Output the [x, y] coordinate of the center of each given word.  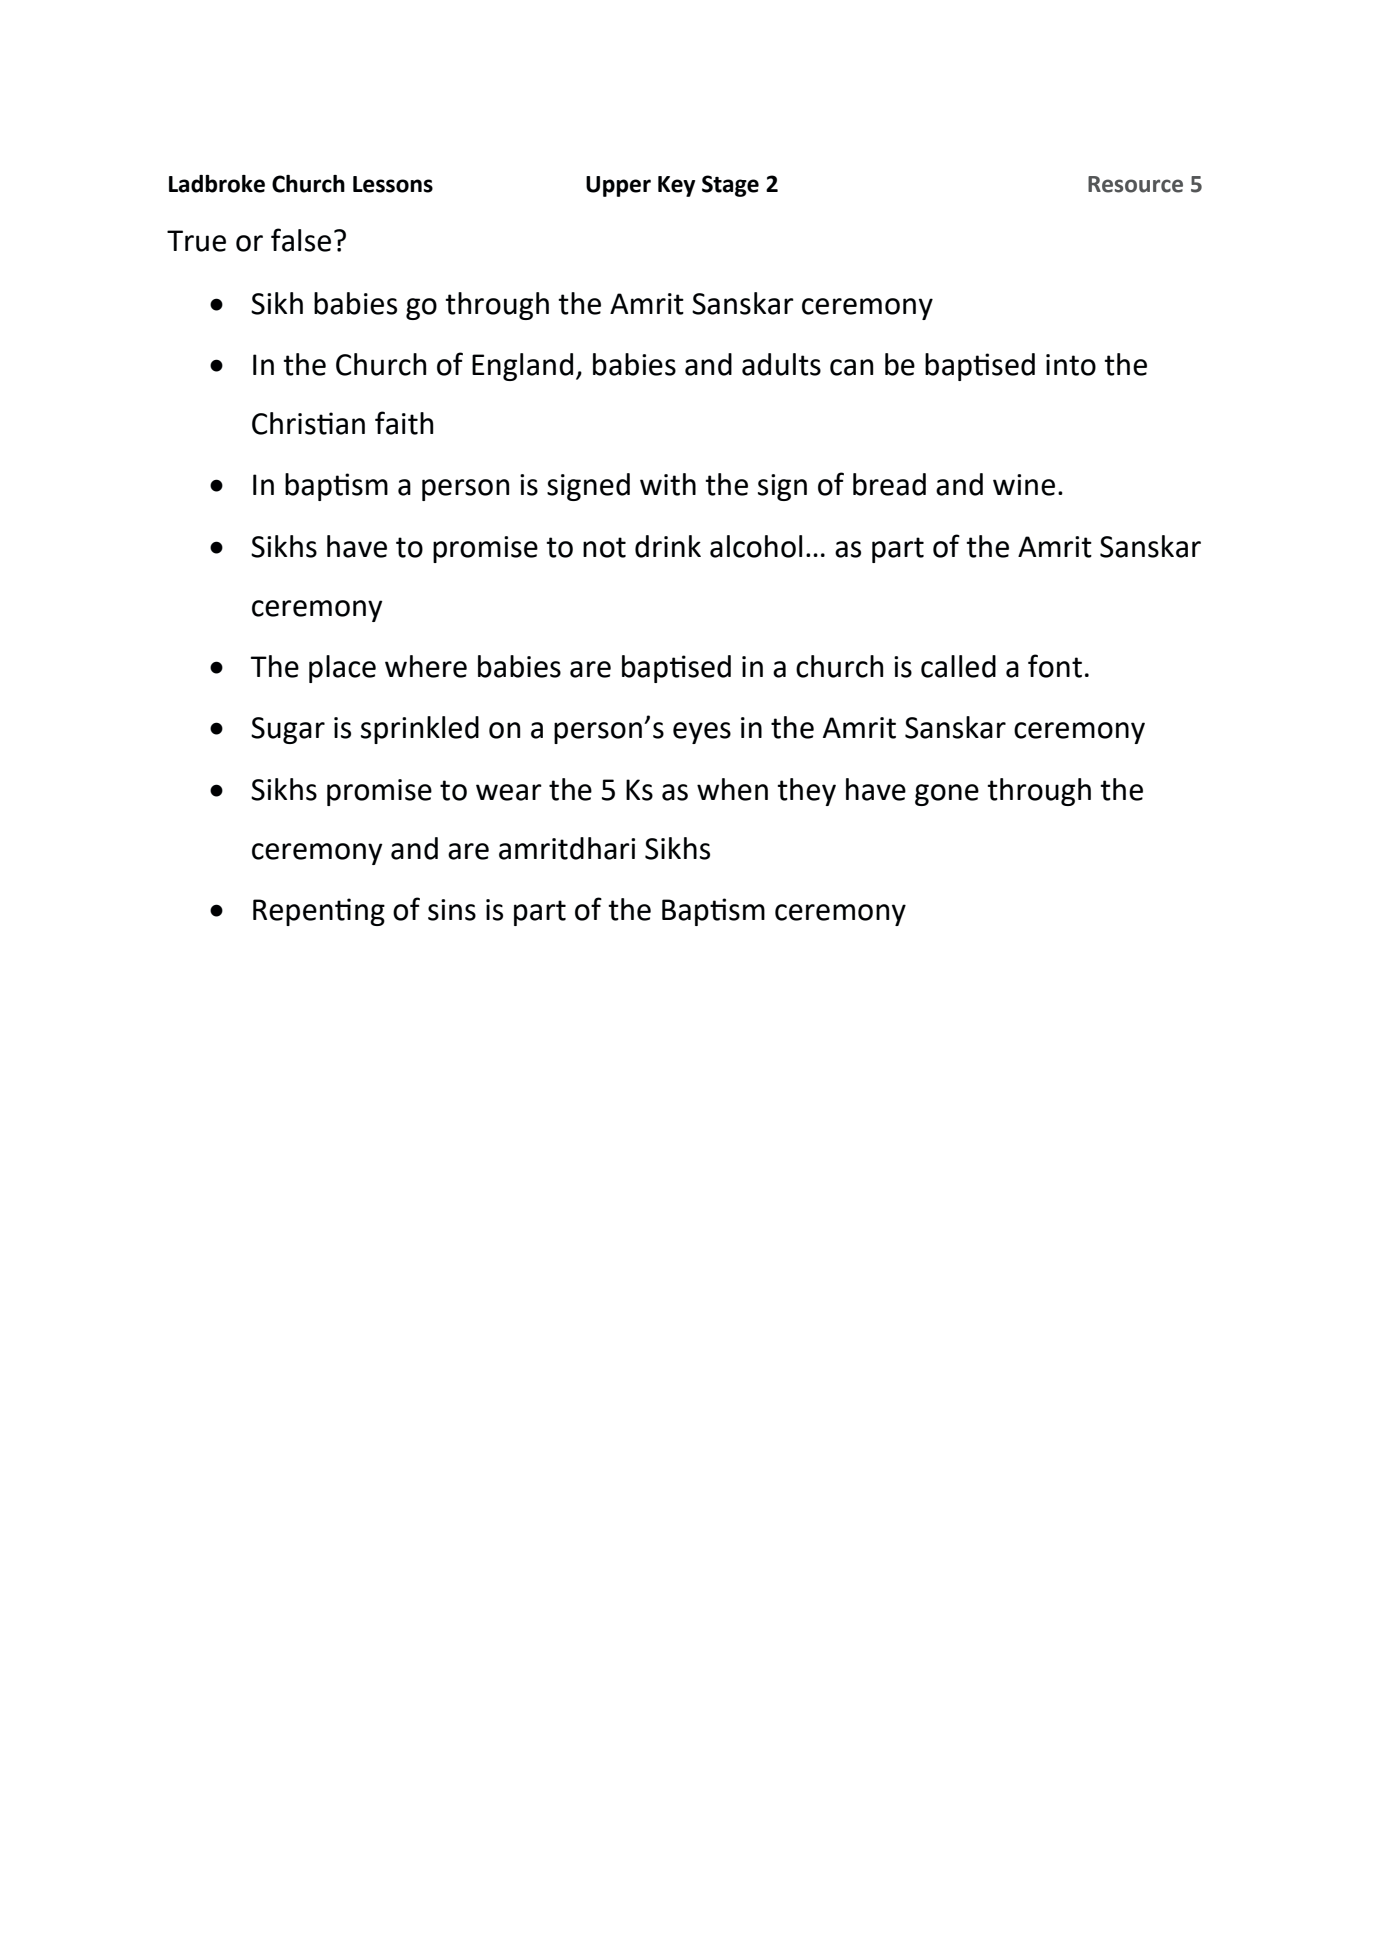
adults [781, 364]
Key [676, 186]
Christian [308, 423]
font [1055, 666]
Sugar [288, 730]
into [1071, 365]
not [604, 547]
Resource [1135, 184]
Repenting [319, 912]
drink [668, 546]
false [301, 240]
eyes [702, 733]
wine [1024, 485]
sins [452, 910]
